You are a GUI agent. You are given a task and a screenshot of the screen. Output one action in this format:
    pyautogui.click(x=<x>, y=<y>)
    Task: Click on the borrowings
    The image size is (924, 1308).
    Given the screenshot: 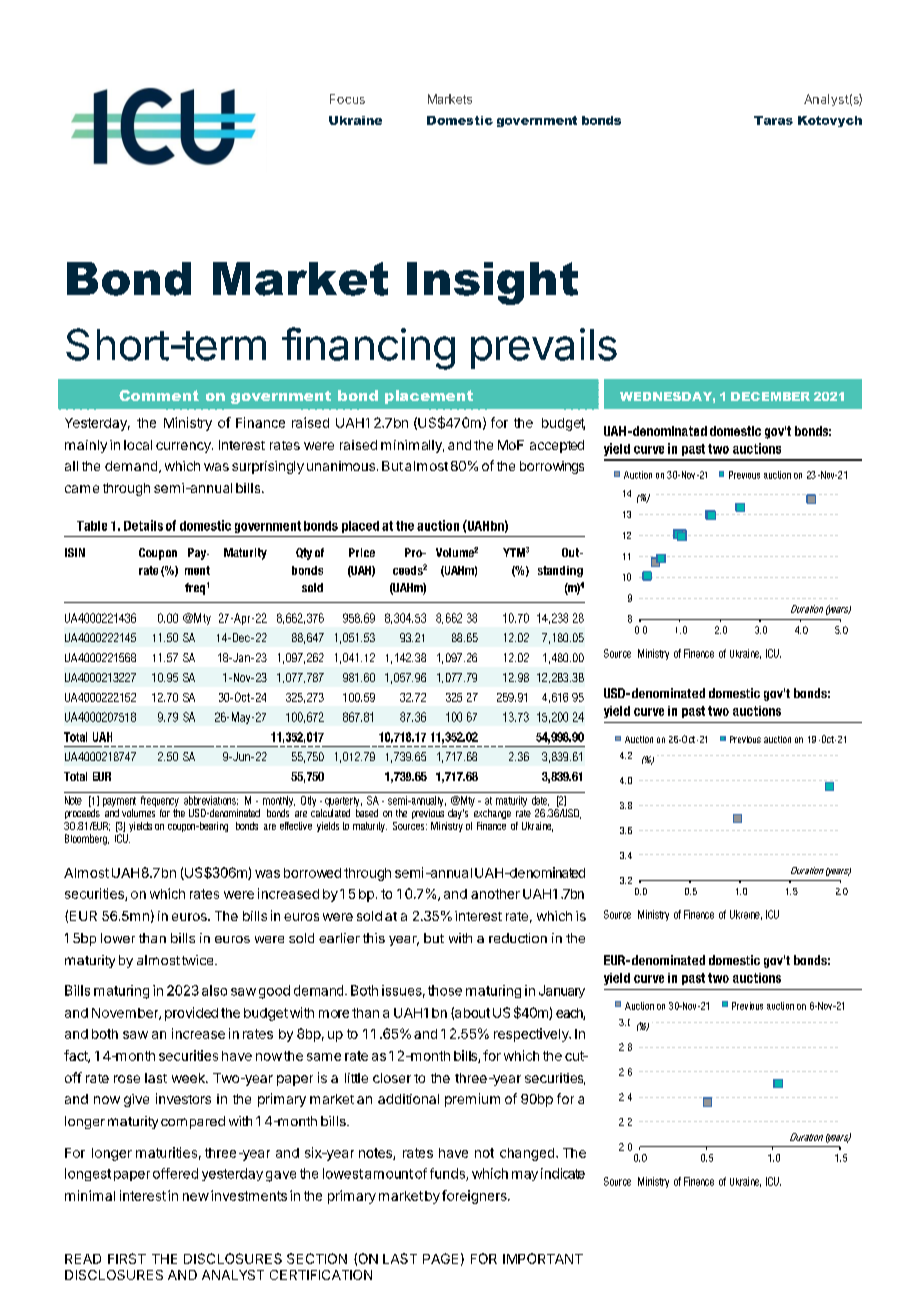 What is the action you would take?
    pyautogui.click(x=552, y=467)
